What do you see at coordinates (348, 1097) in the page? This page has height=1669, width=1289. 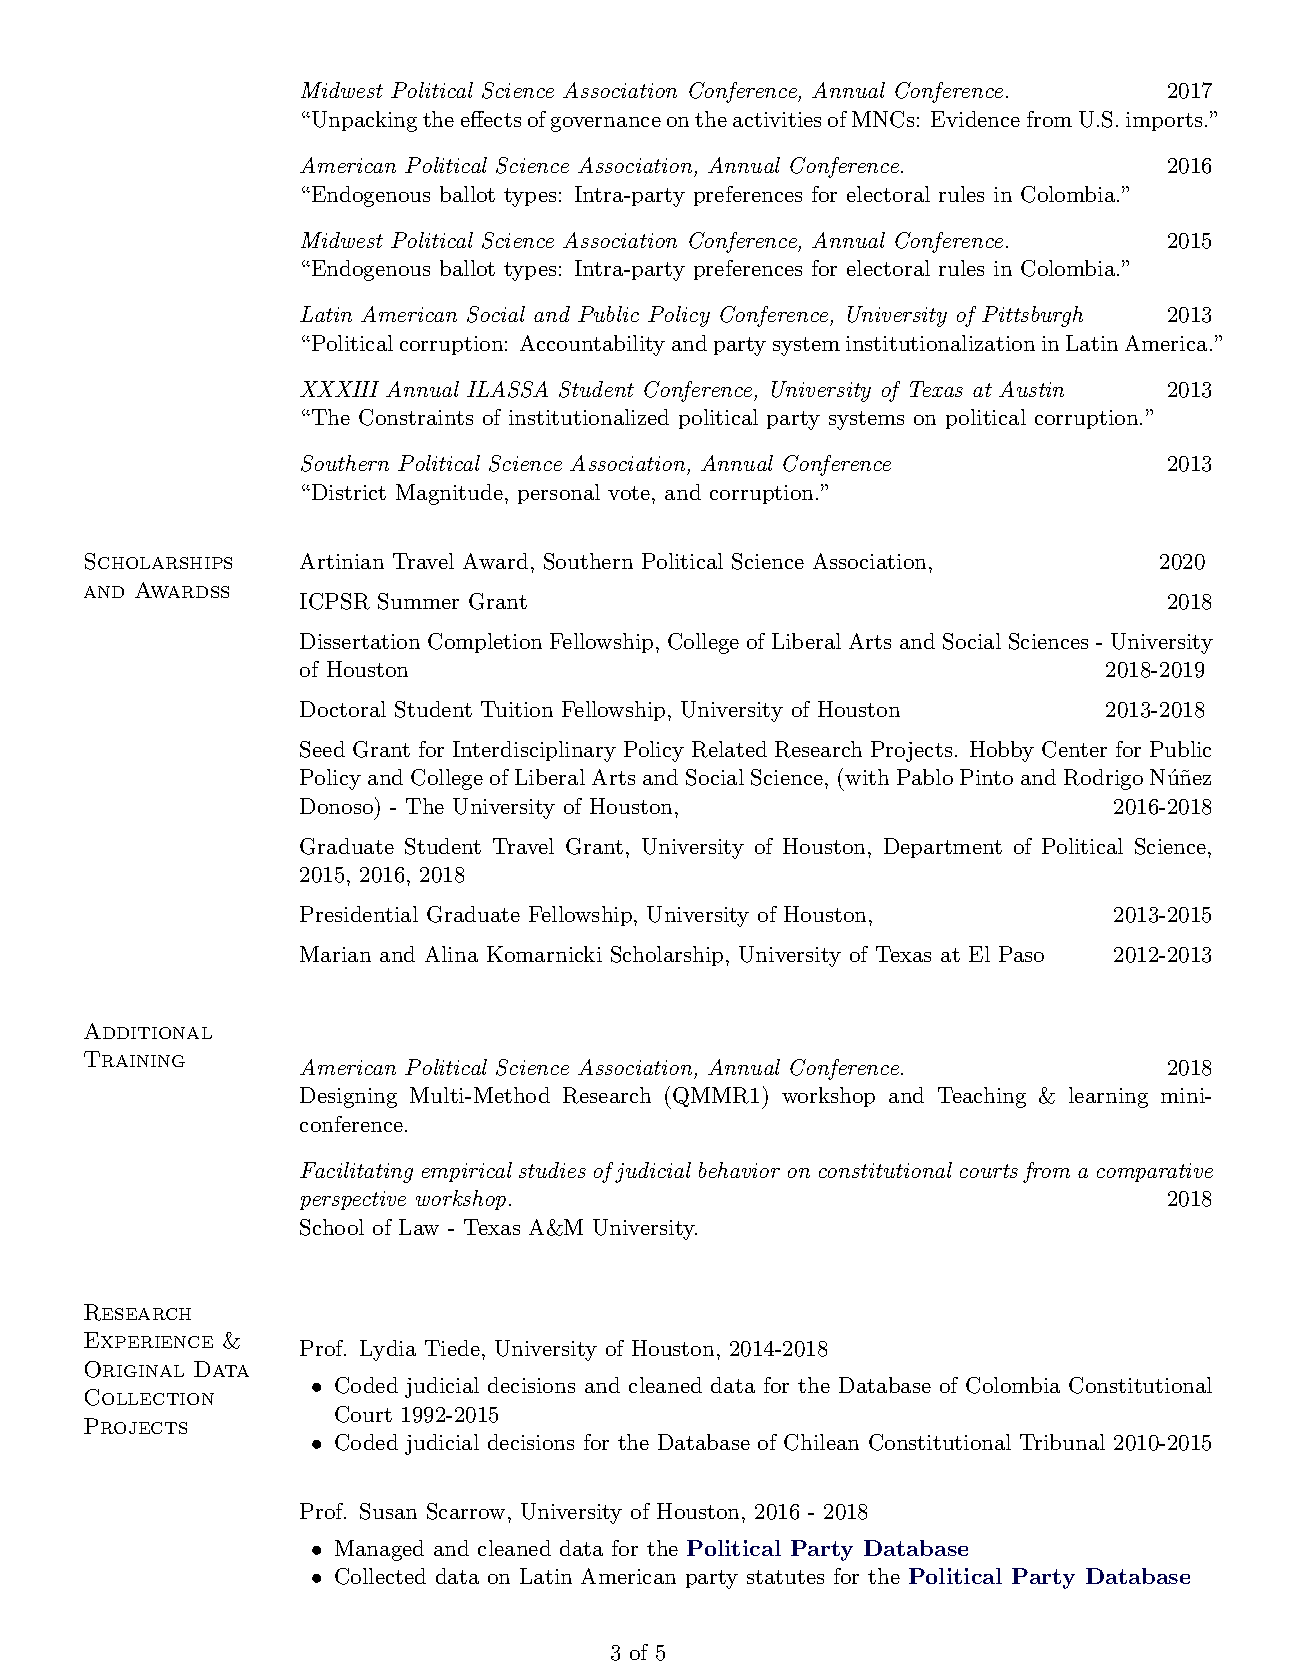 I see `Designing` at bounding box center [348, 1097].
